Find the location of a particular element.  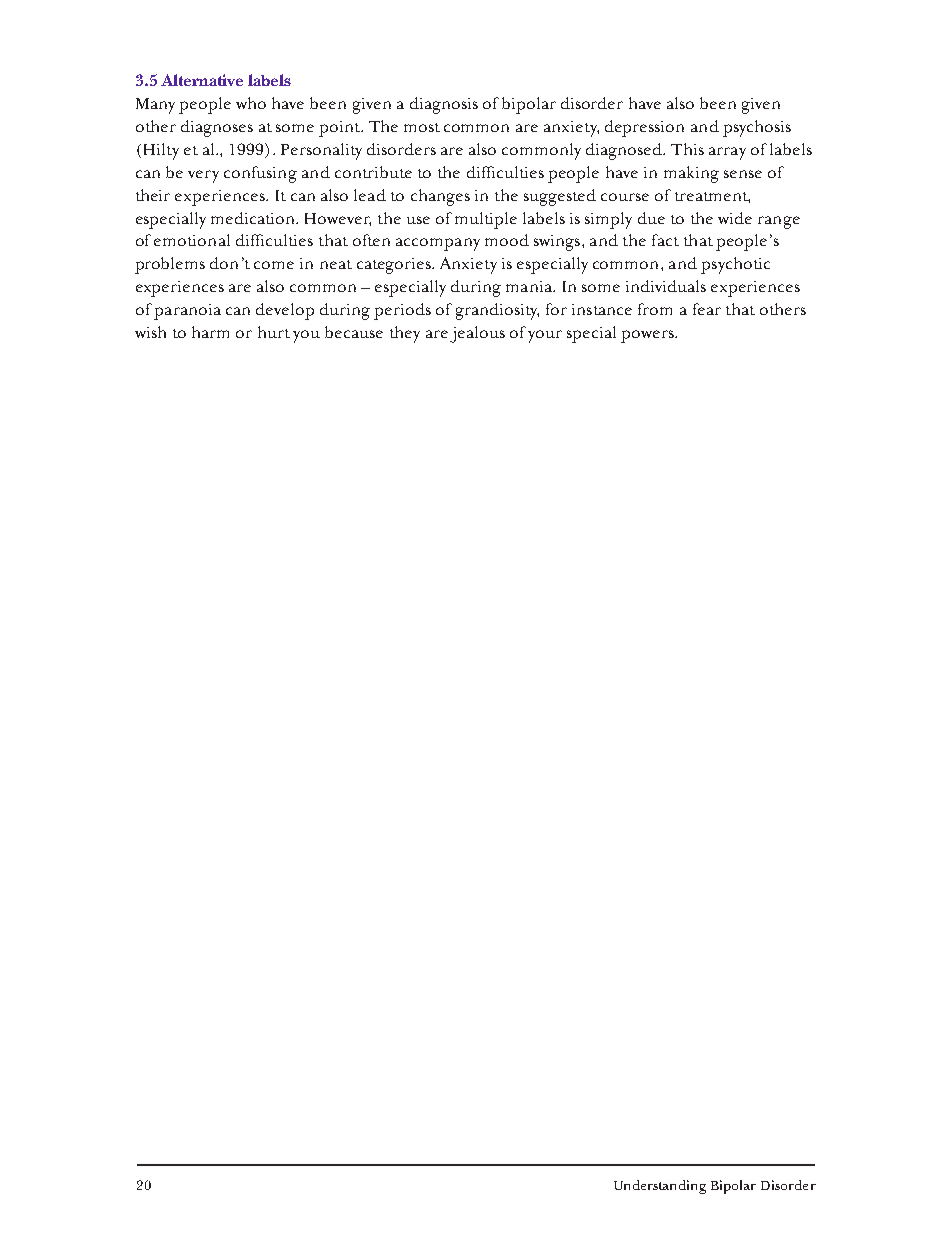

fear is located at coordinates (707, 309).
